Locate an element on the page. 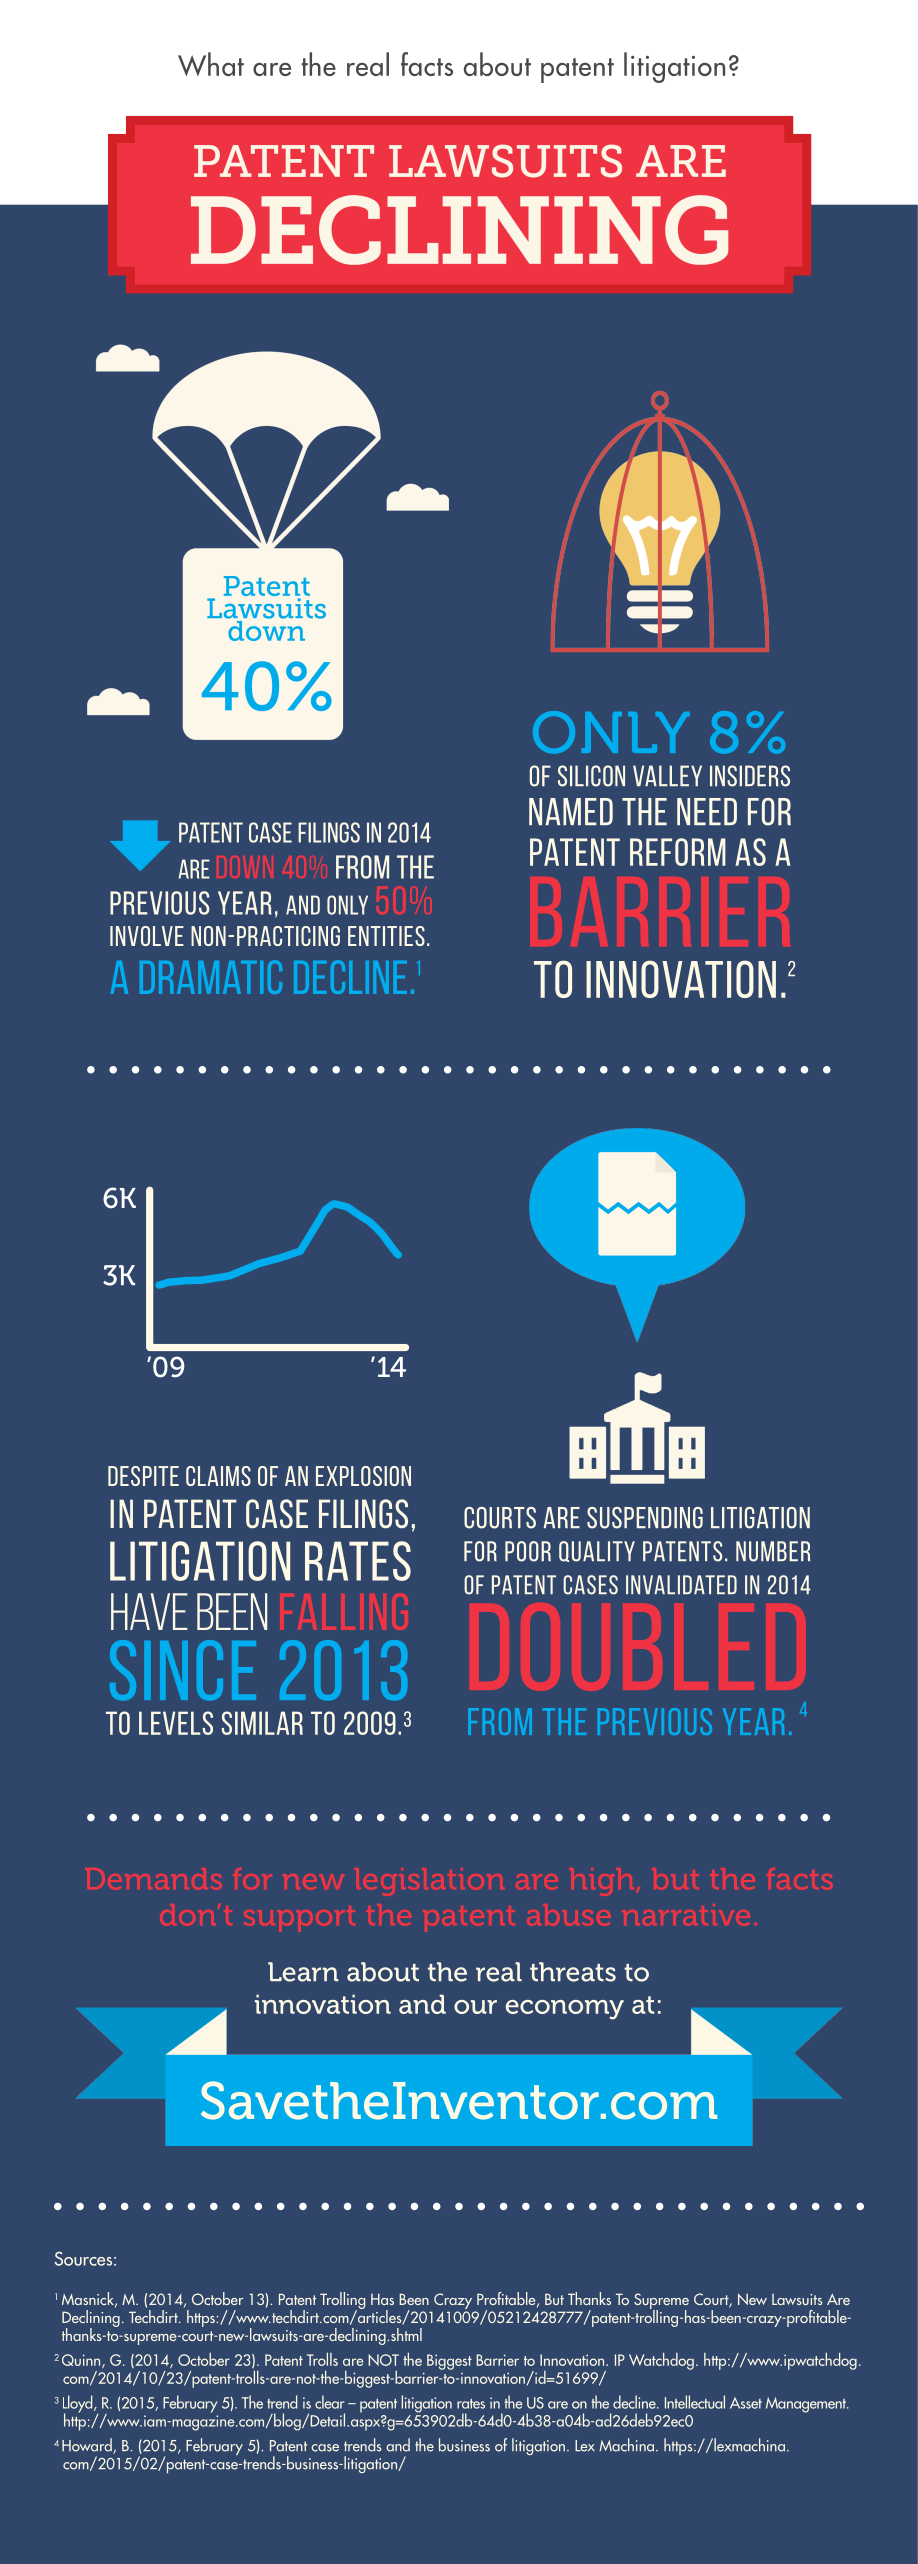 The height and width of the page is (2564, 918). despite is located at coordinates (143, 1476).
